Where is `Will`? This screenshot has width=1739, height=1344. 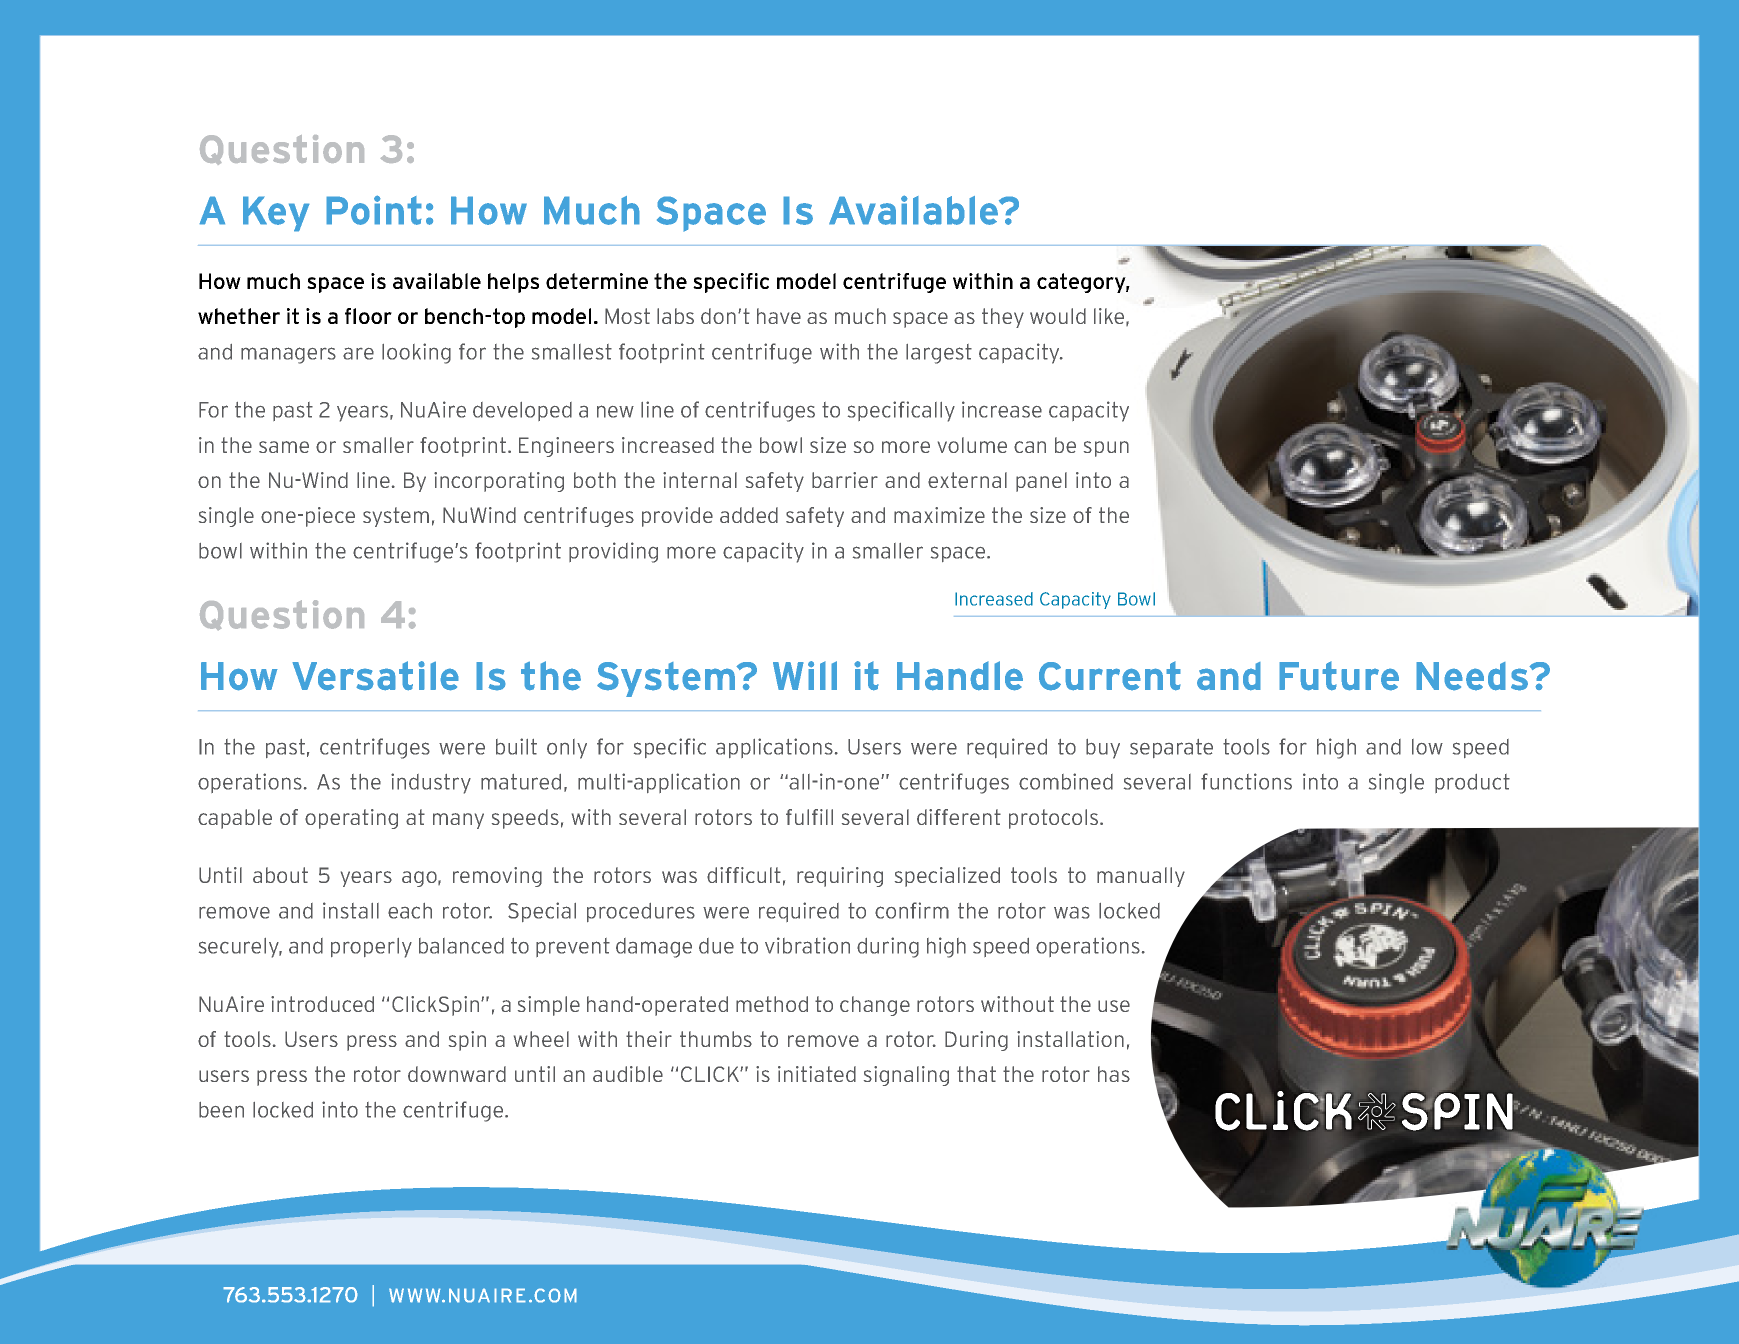 Will is located at coordinates (805, 675).
